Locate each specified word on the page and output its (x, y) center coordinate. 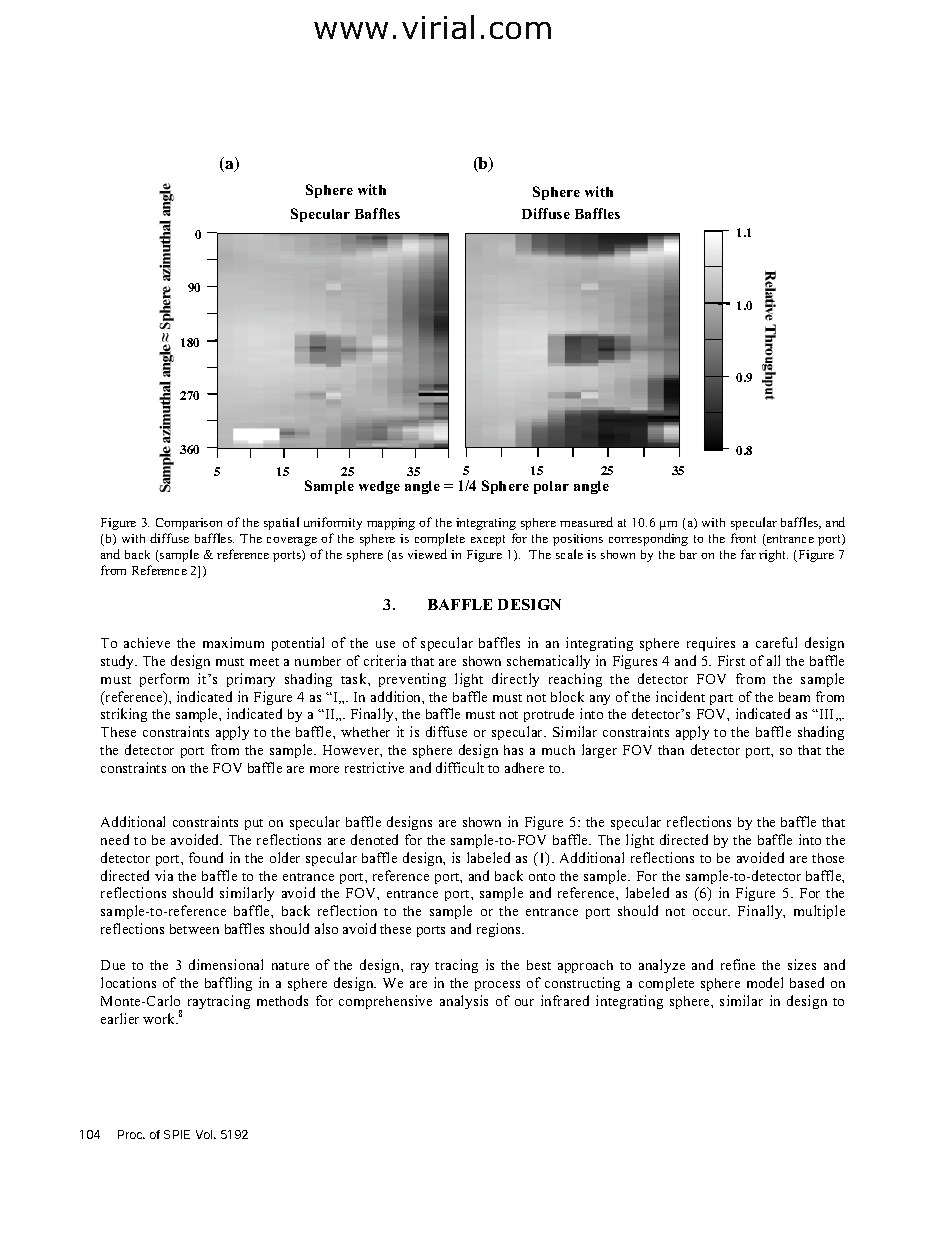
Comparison (189, 524)
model (765, 982)
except (488, 540)
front (743, 538)
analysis (464, 1002)
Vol (205, 1134)
